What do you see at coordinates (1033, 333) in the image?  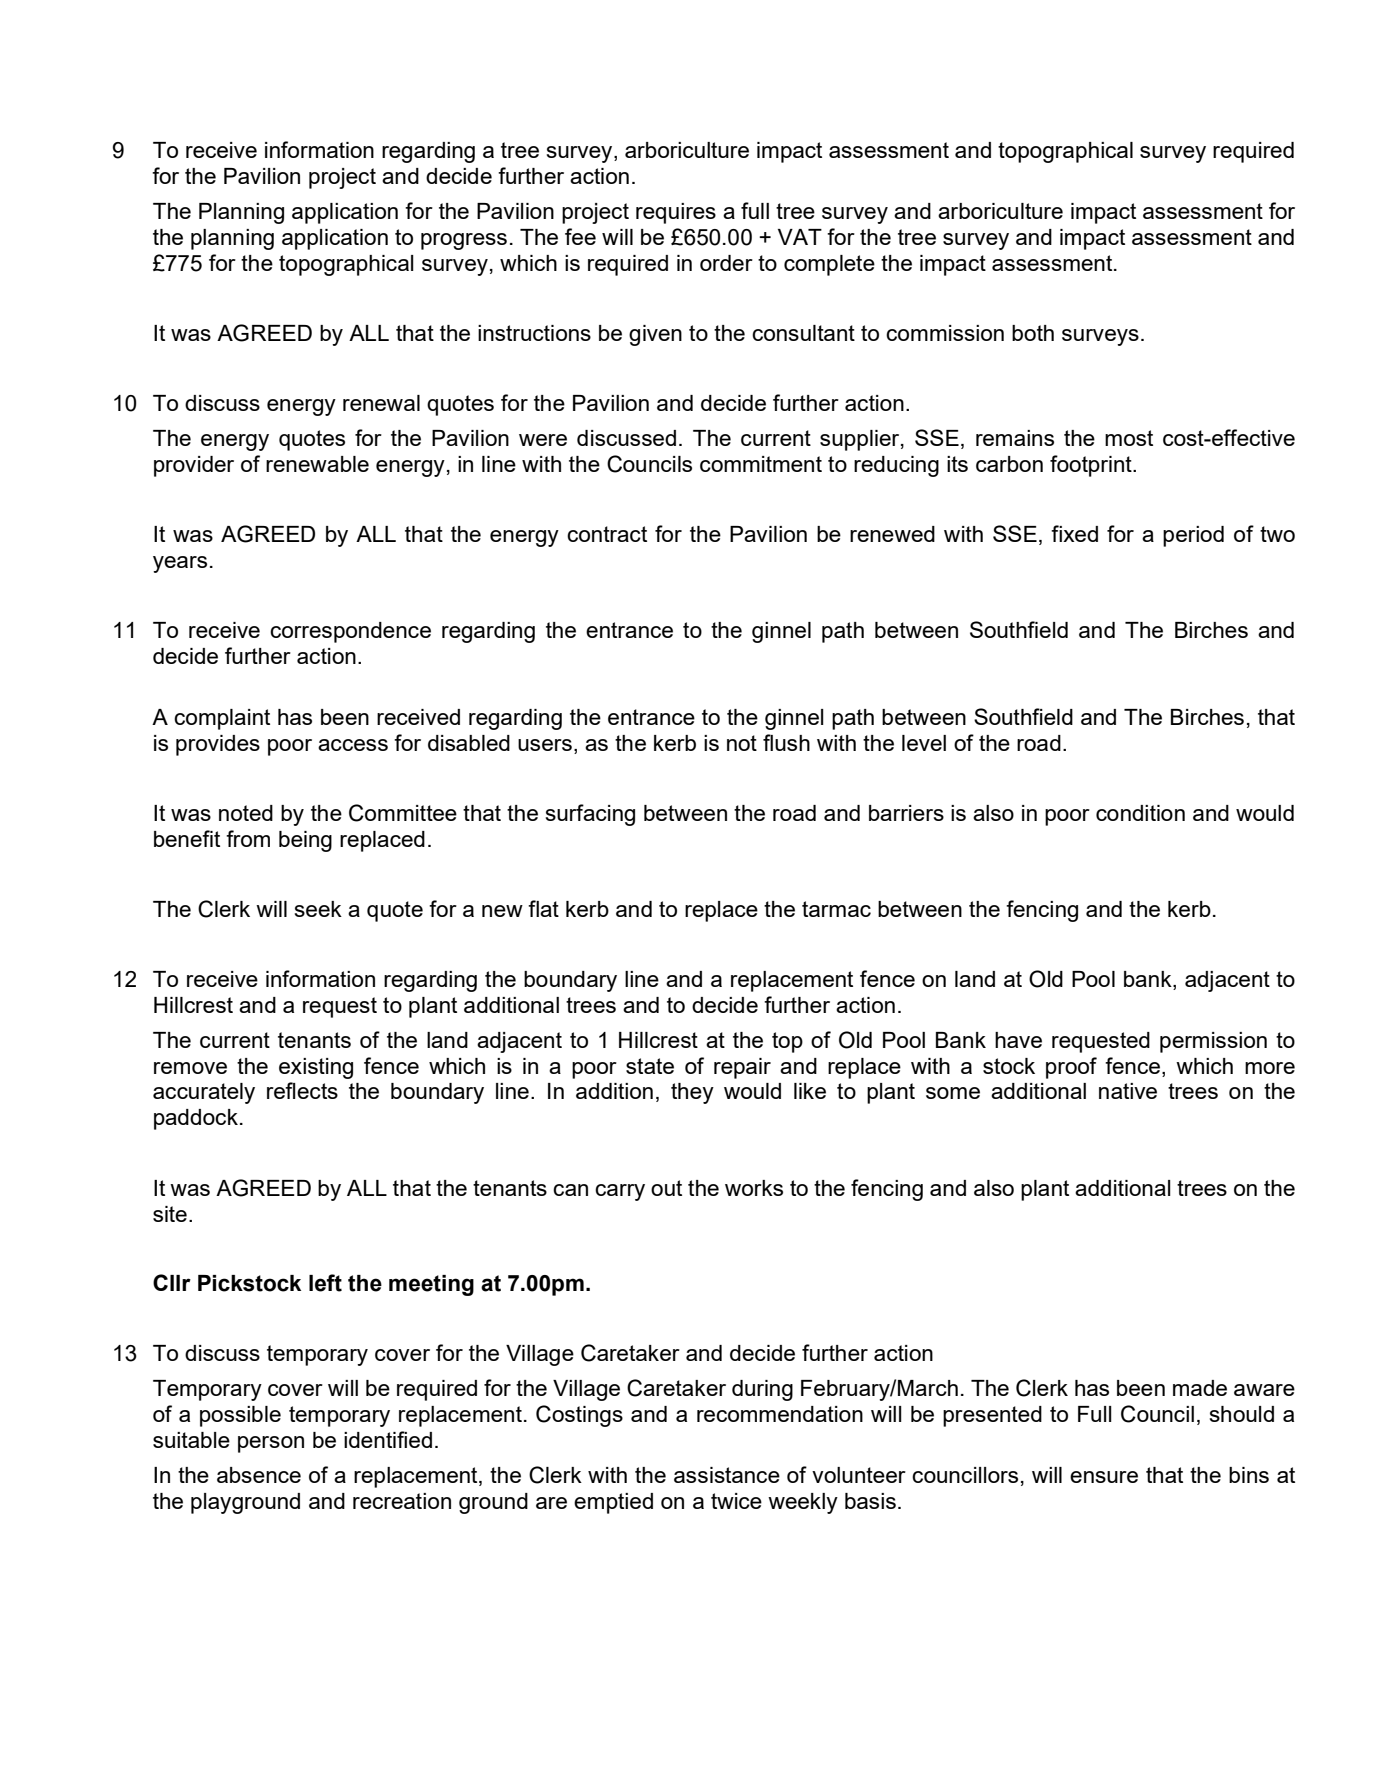 I see `both` at bounding box center [1033, 333].
